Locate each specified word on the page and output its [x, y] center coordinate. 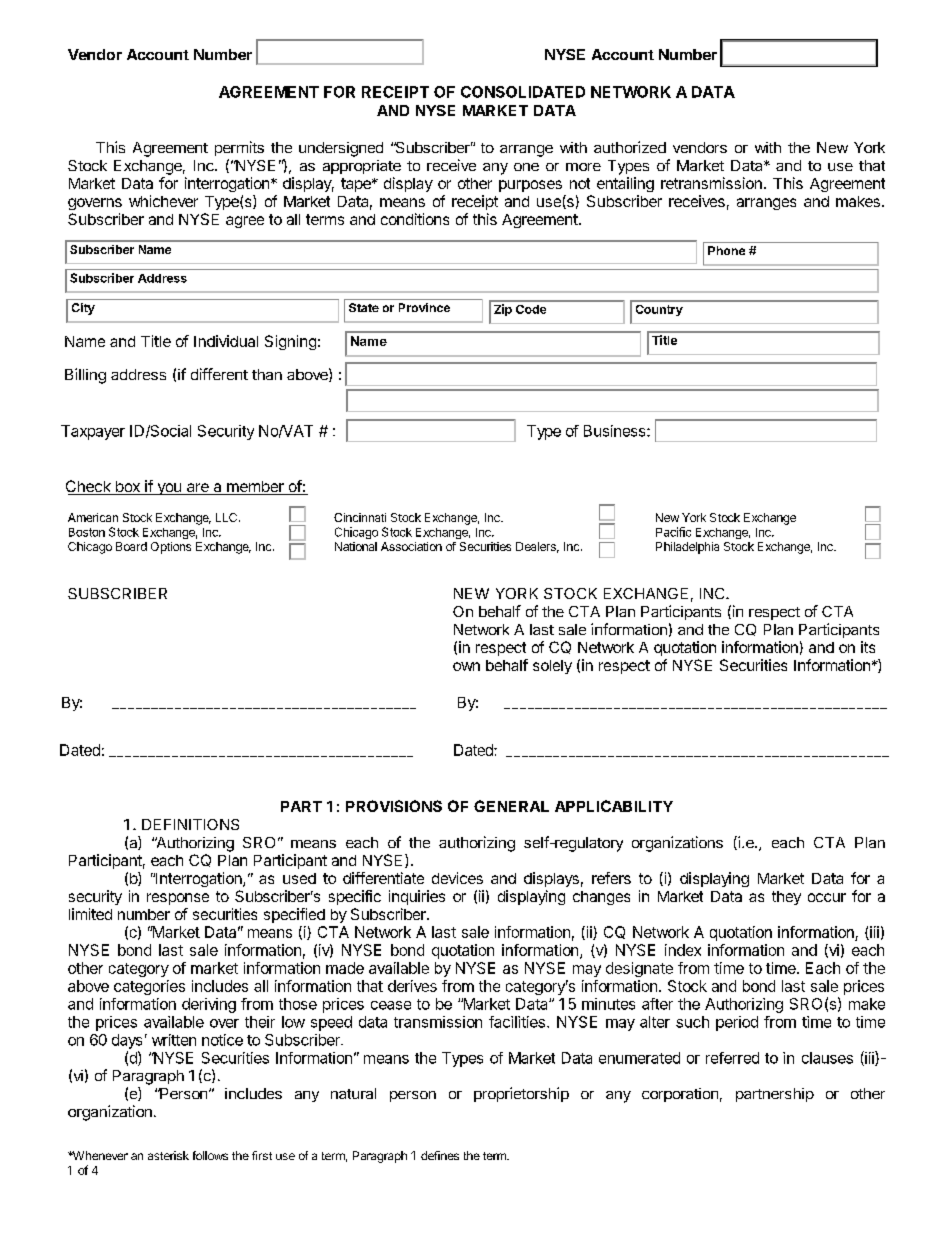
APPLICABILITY [614, 806]
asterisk [168, 1155]
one [526, 167]
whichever [163, 201]
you [169, 489]
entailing [625, 184]
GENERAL [511, 806]
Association [411, 546]
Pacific [673, 532]
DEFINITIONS [190, 824]
